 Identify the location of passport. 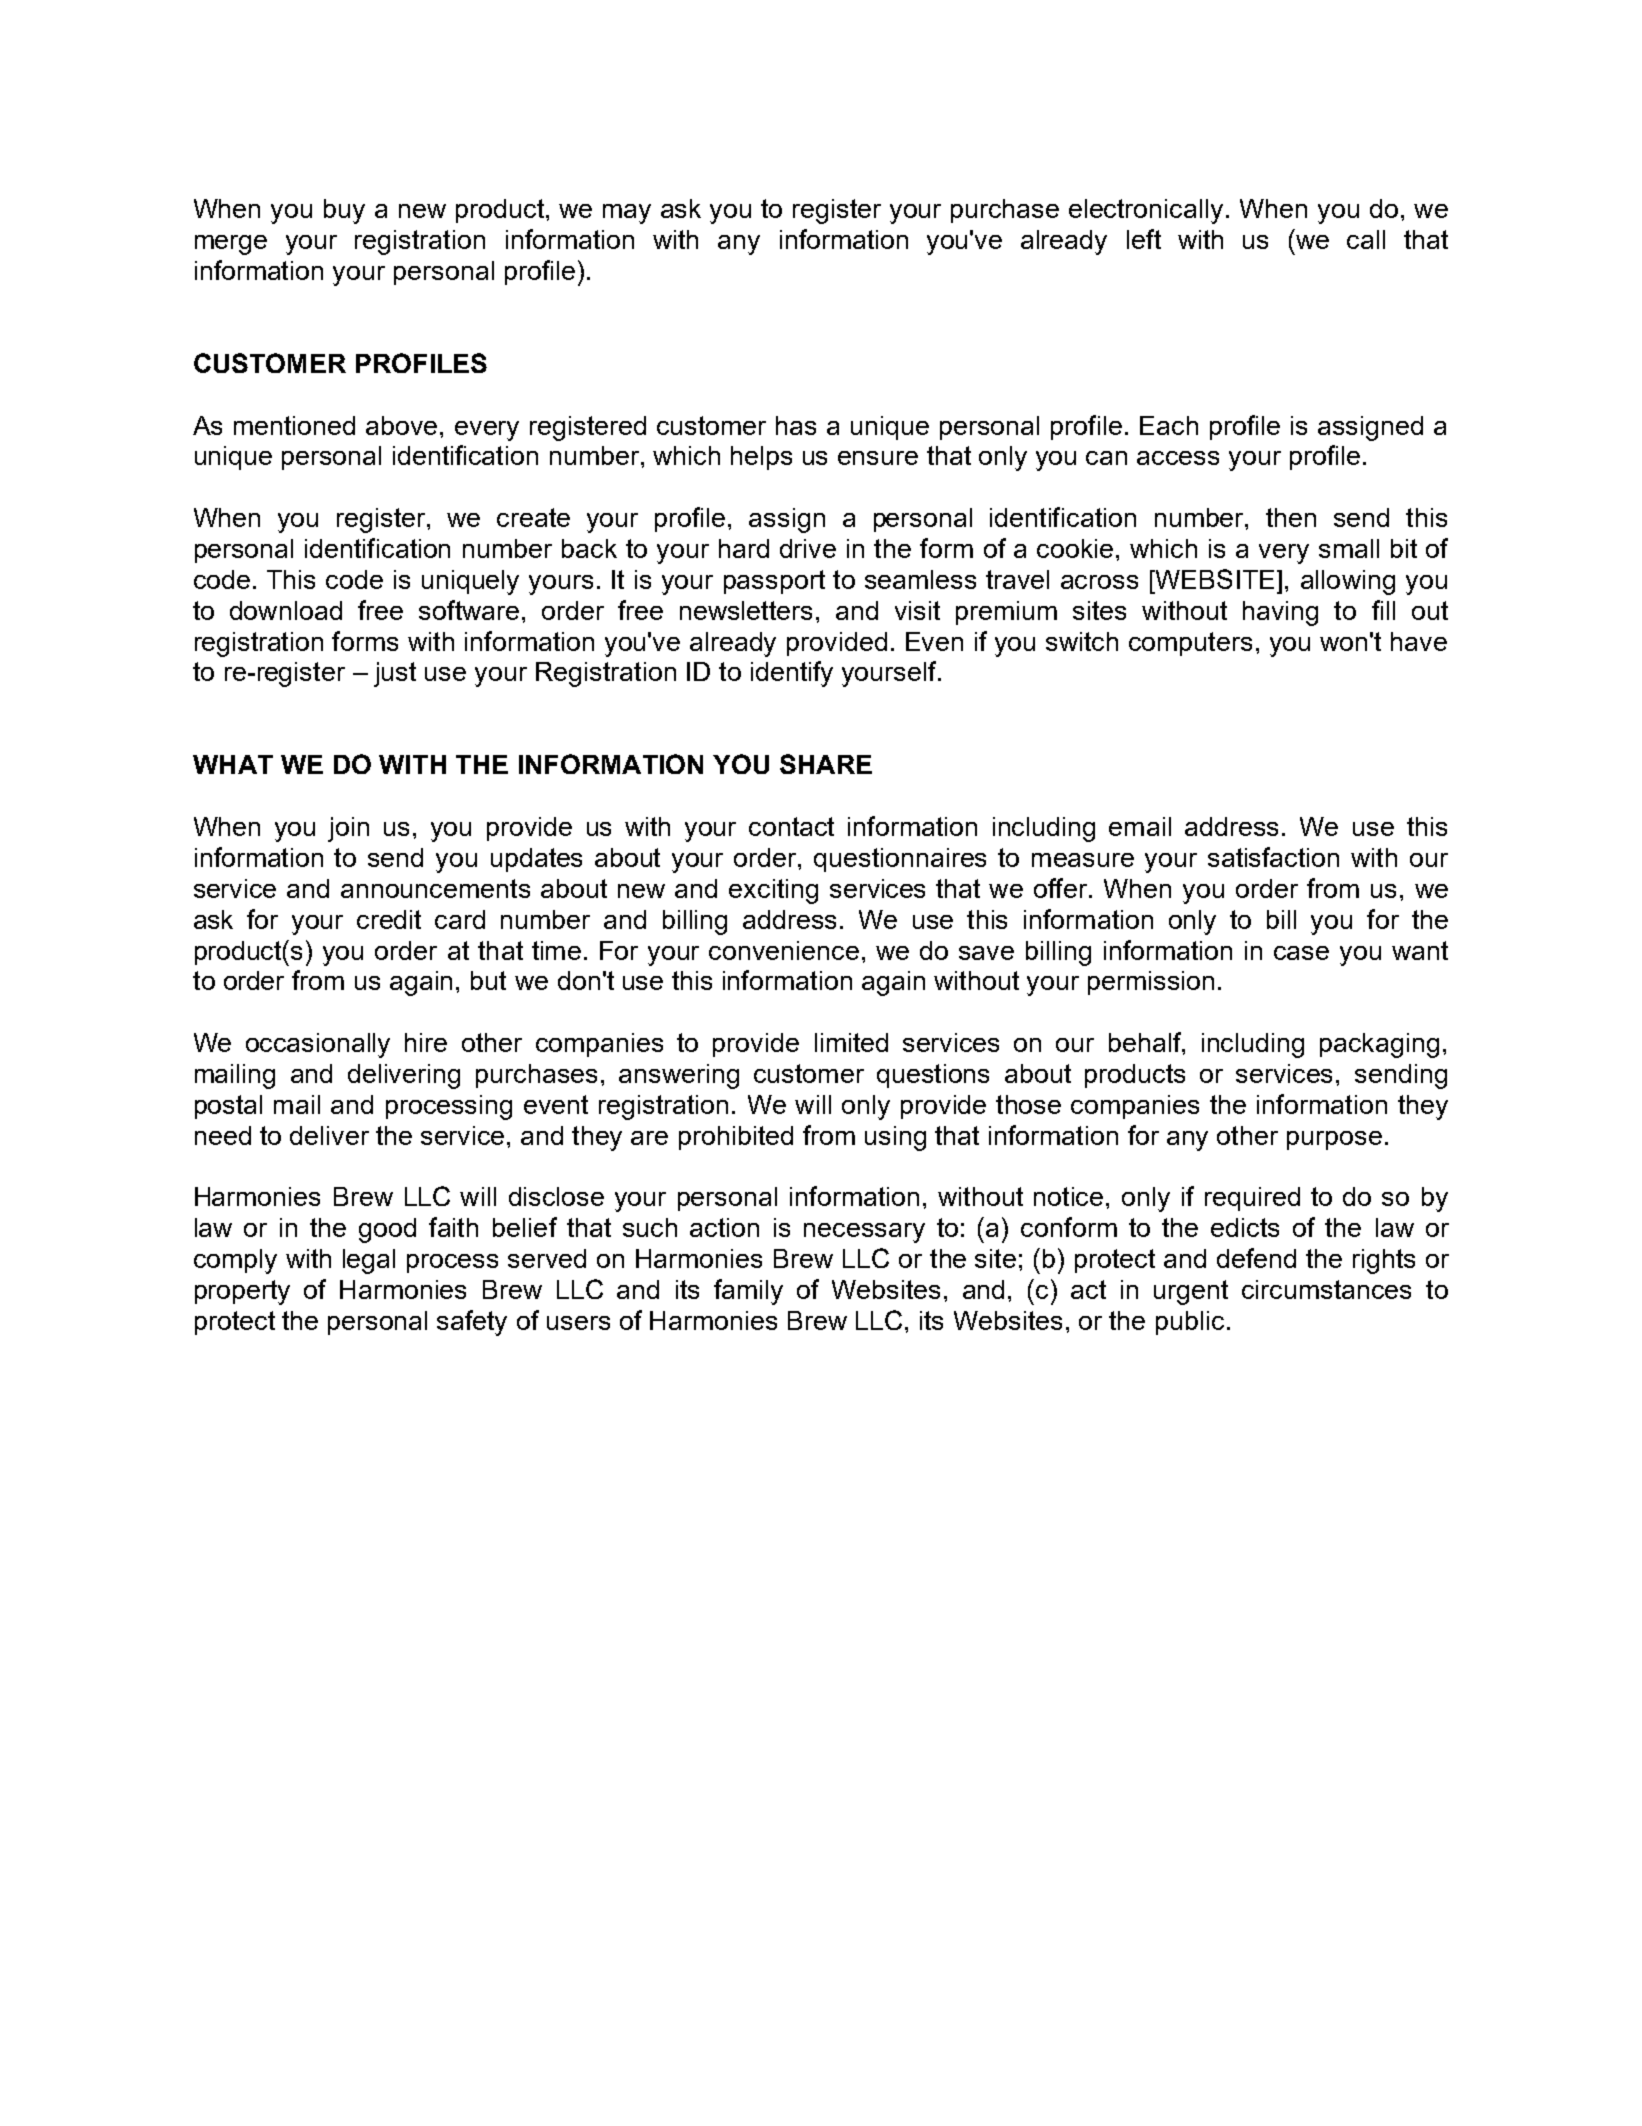
(774, 582).
